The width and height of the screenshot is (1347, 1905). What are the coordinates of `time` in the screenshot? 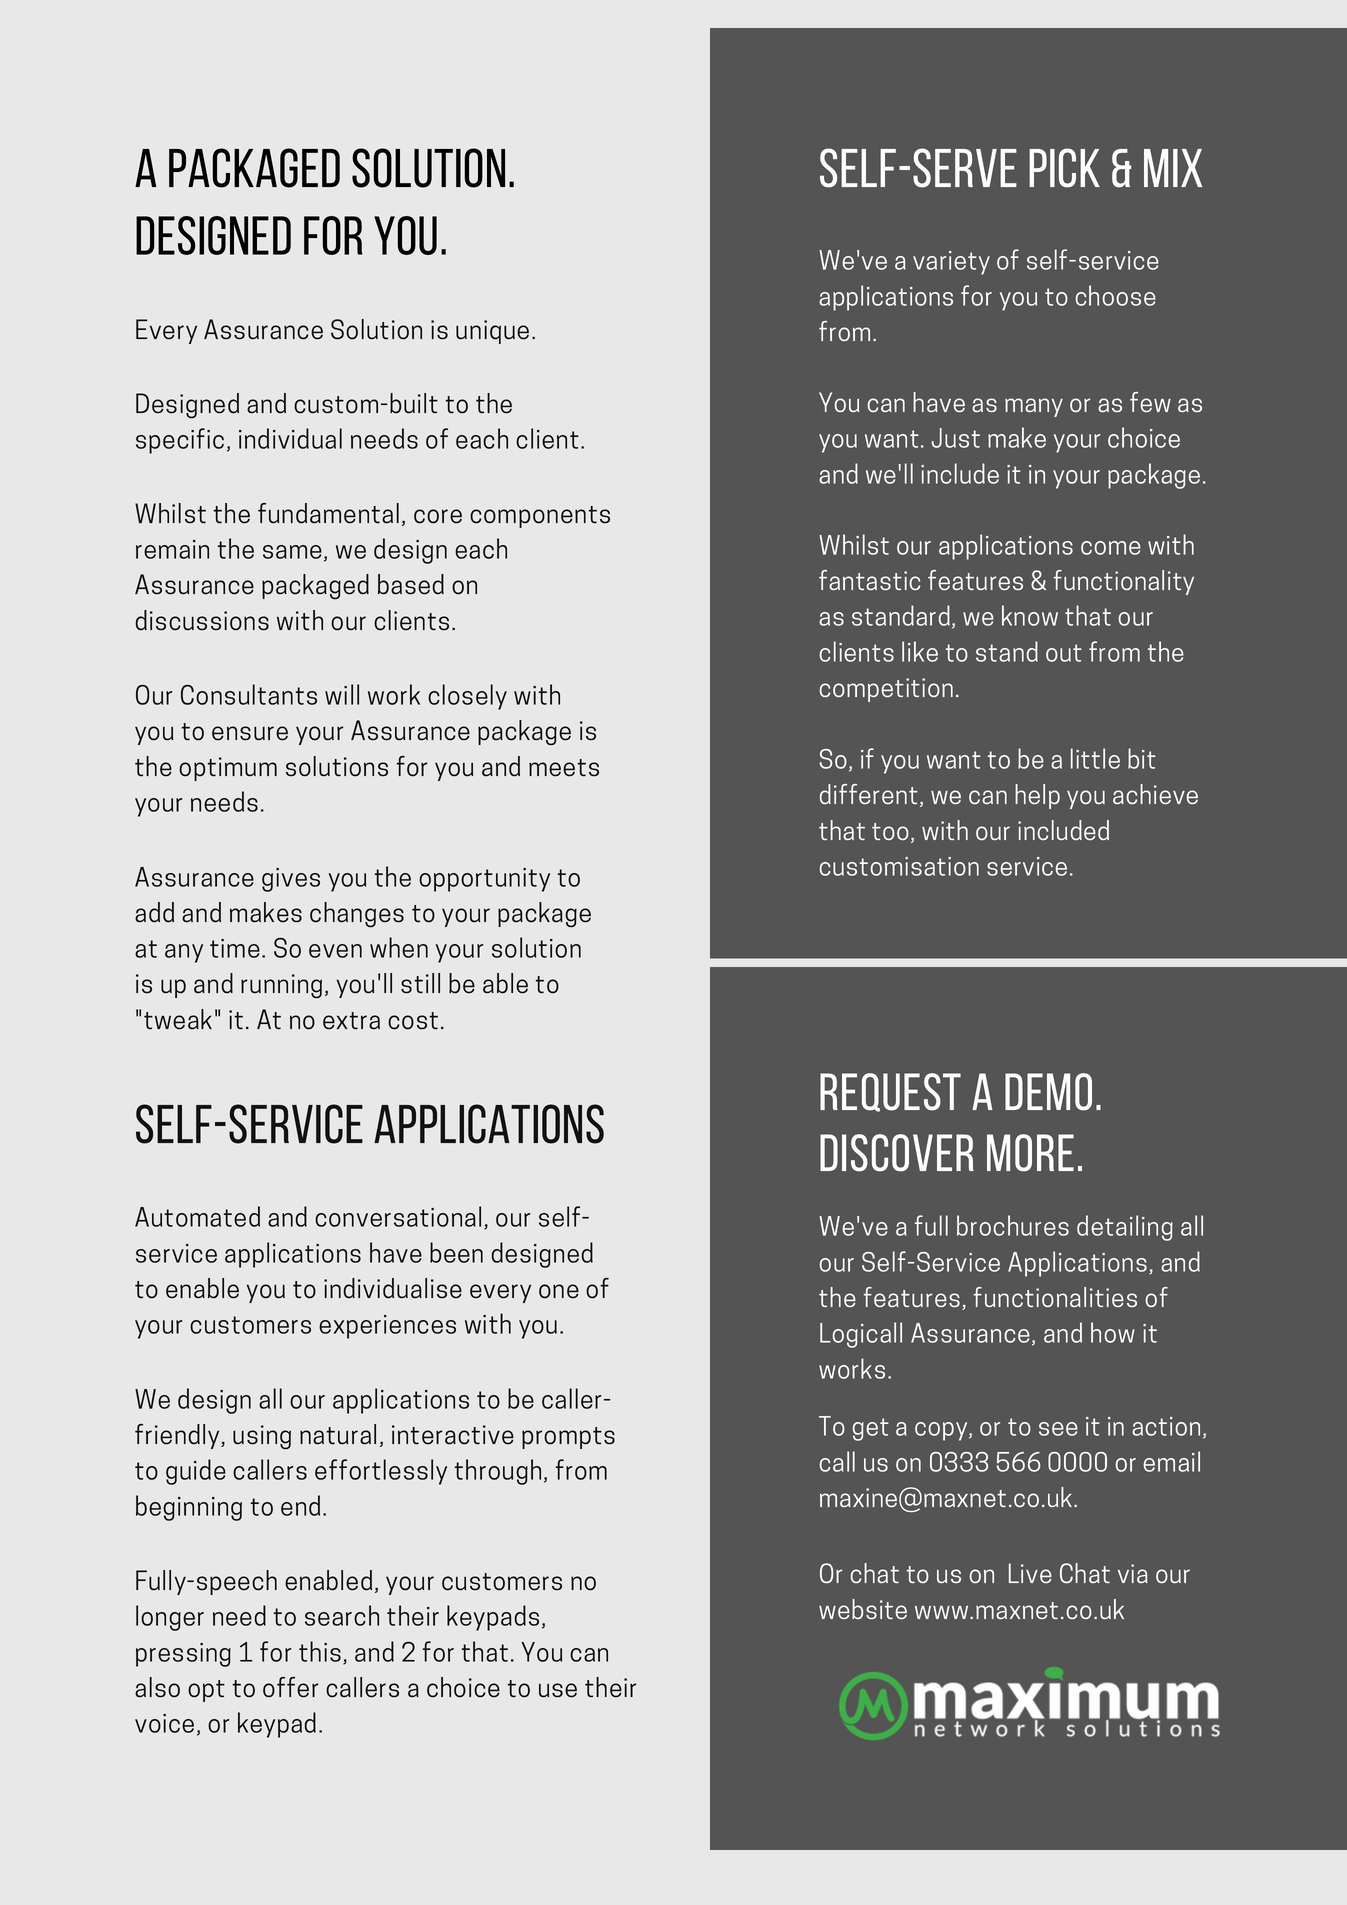 It's located at (235, 948).
